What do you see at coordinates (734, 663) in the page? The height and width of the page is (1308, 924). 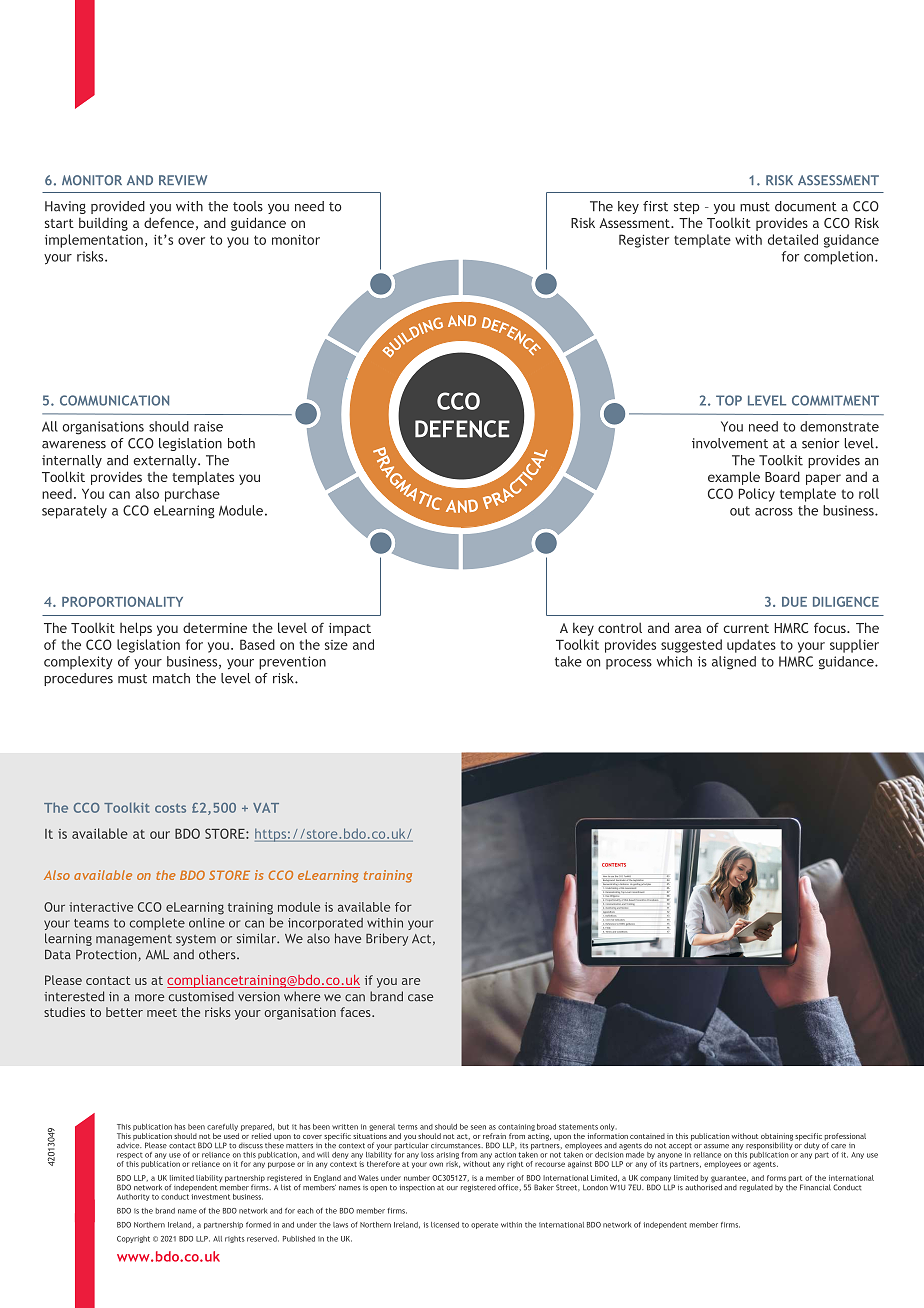 I see `aligned` at bounding box center [734, 663].
